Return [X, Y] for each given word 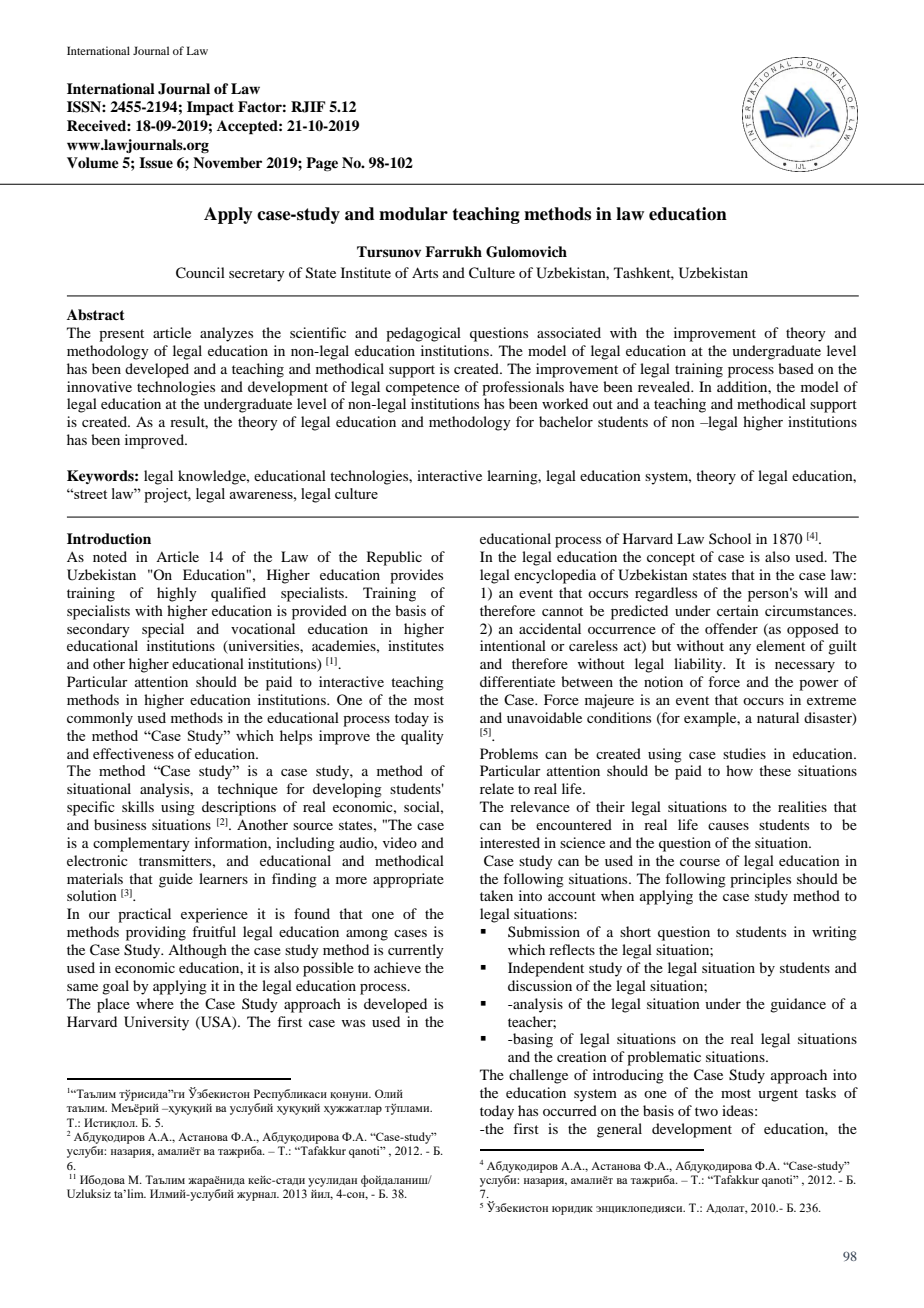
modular [413, 214]
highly [177, 594]
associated [569, 332]
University [156, 1023]
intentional [513, 645]
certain [738, 610]
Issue [156, 163]
